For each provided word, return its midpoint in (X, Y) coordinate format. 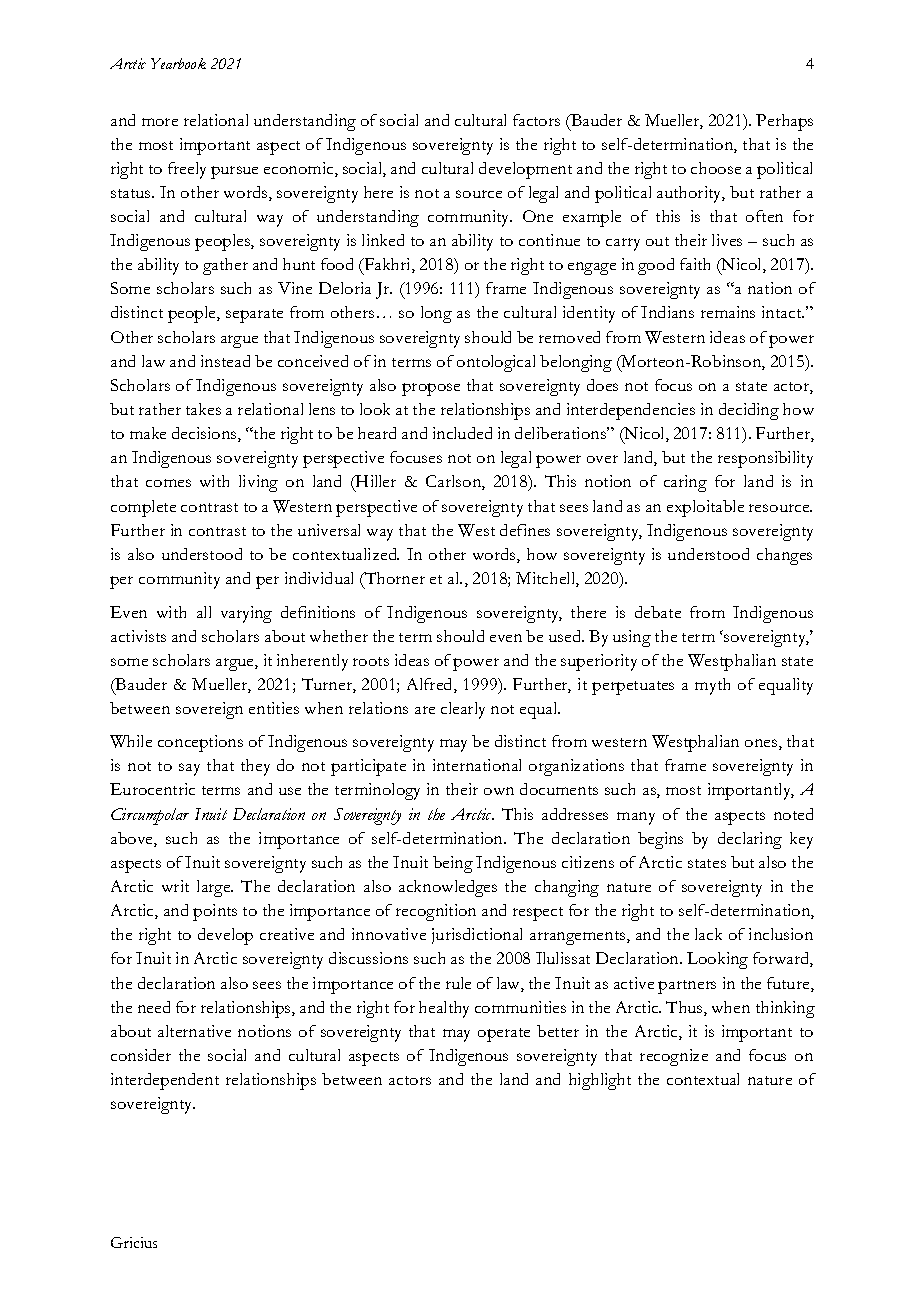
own (499, 791)
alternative (194, 1031)
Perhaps (784, 122)
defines (525, 530)
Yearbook (178, 63)
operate (504, 1035)
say (189, 769)
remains (728, 312)
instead (225, 361)
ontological (496, 363)
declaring (750, 840)
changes (784, 556)
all (204, 612)
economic (300, 169)
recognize (674, 1057)
